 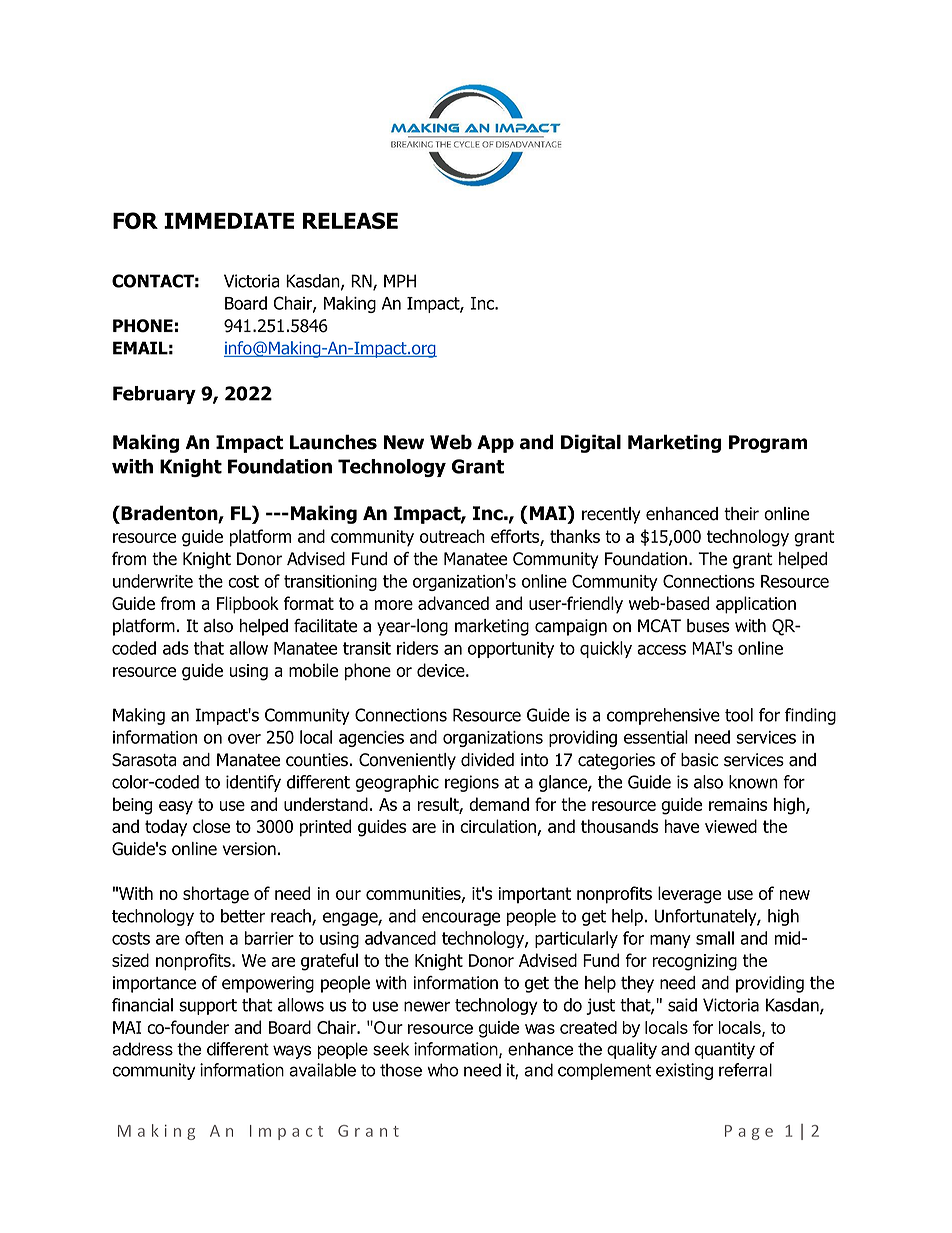 I want to click on who, so click(x=442, y=1070).
